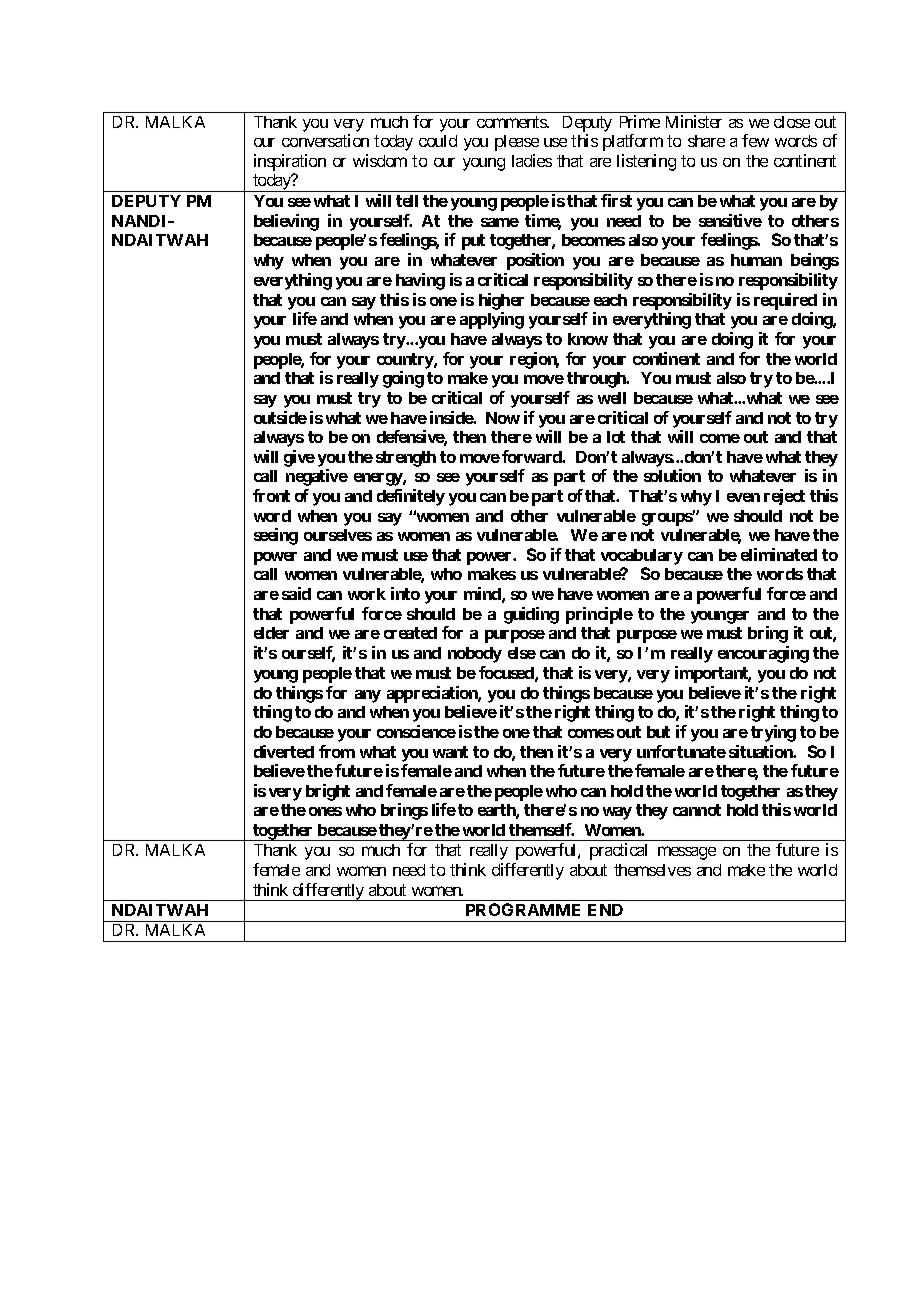 The width and height of the screenshot is (924, 1308). Describe the element at coordinates (743, 497) in the screenshot. I see `even` at that location.
